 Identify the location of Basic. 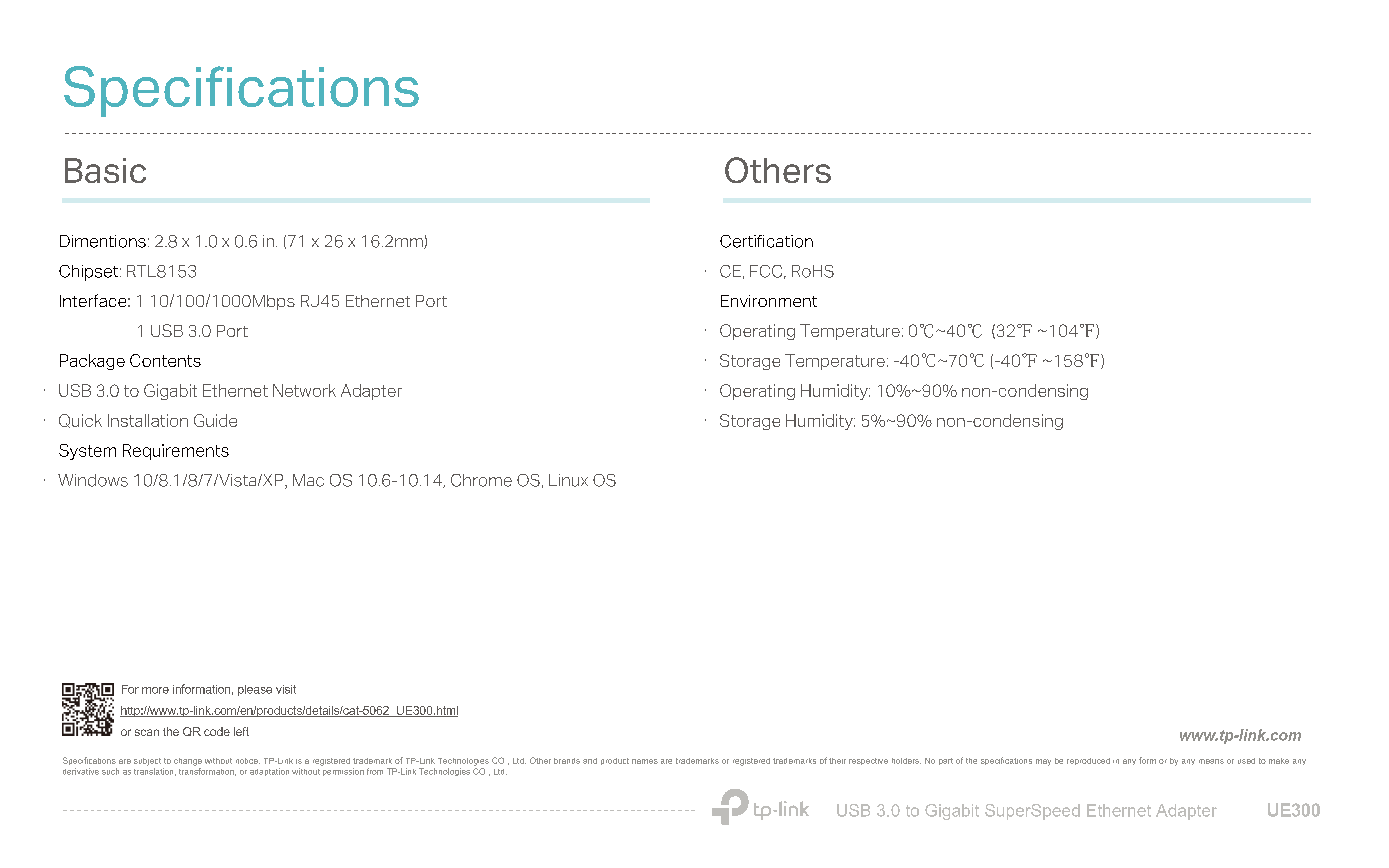
(105, 170).
